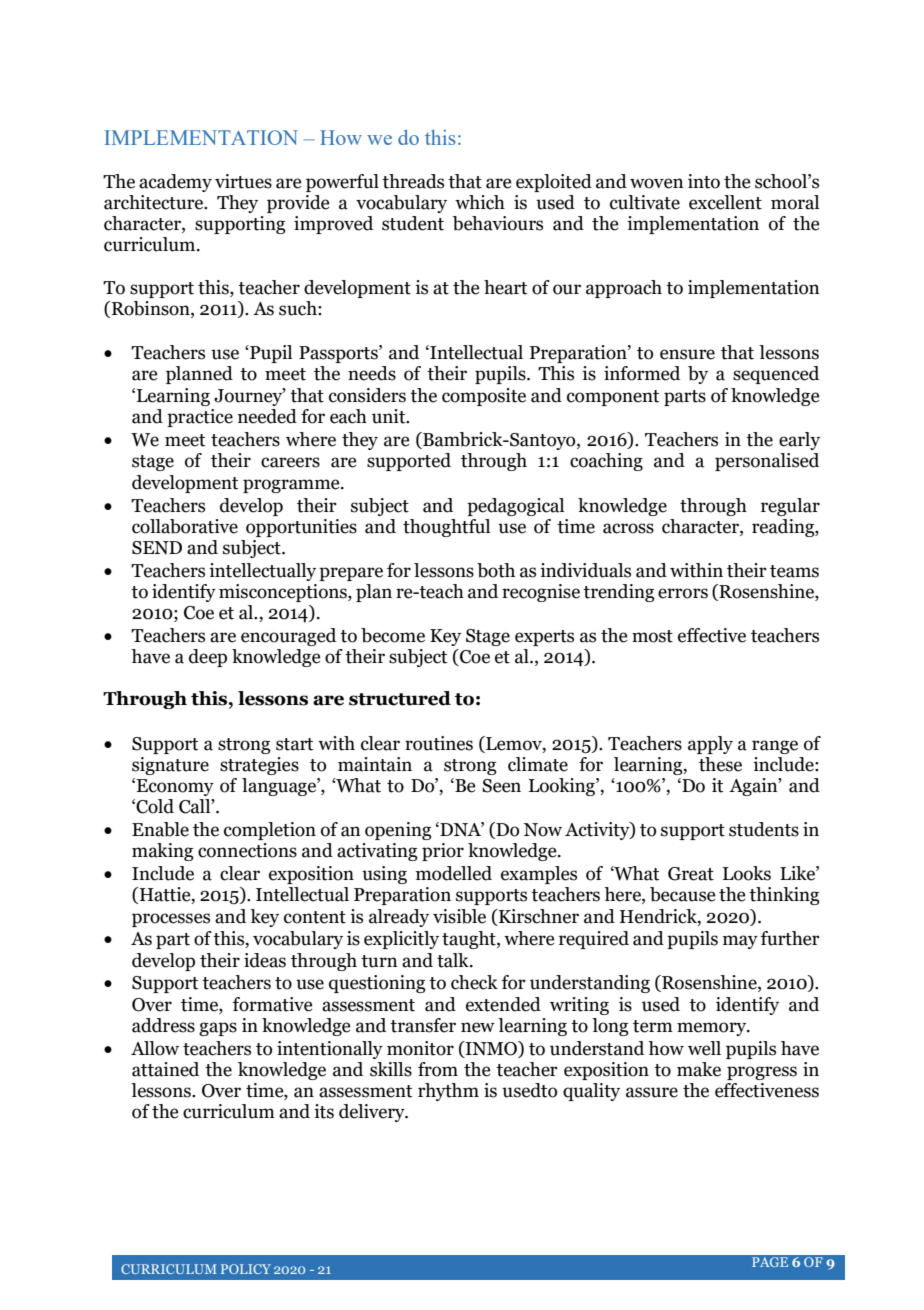  I want to click on which, so click(480, 202).
